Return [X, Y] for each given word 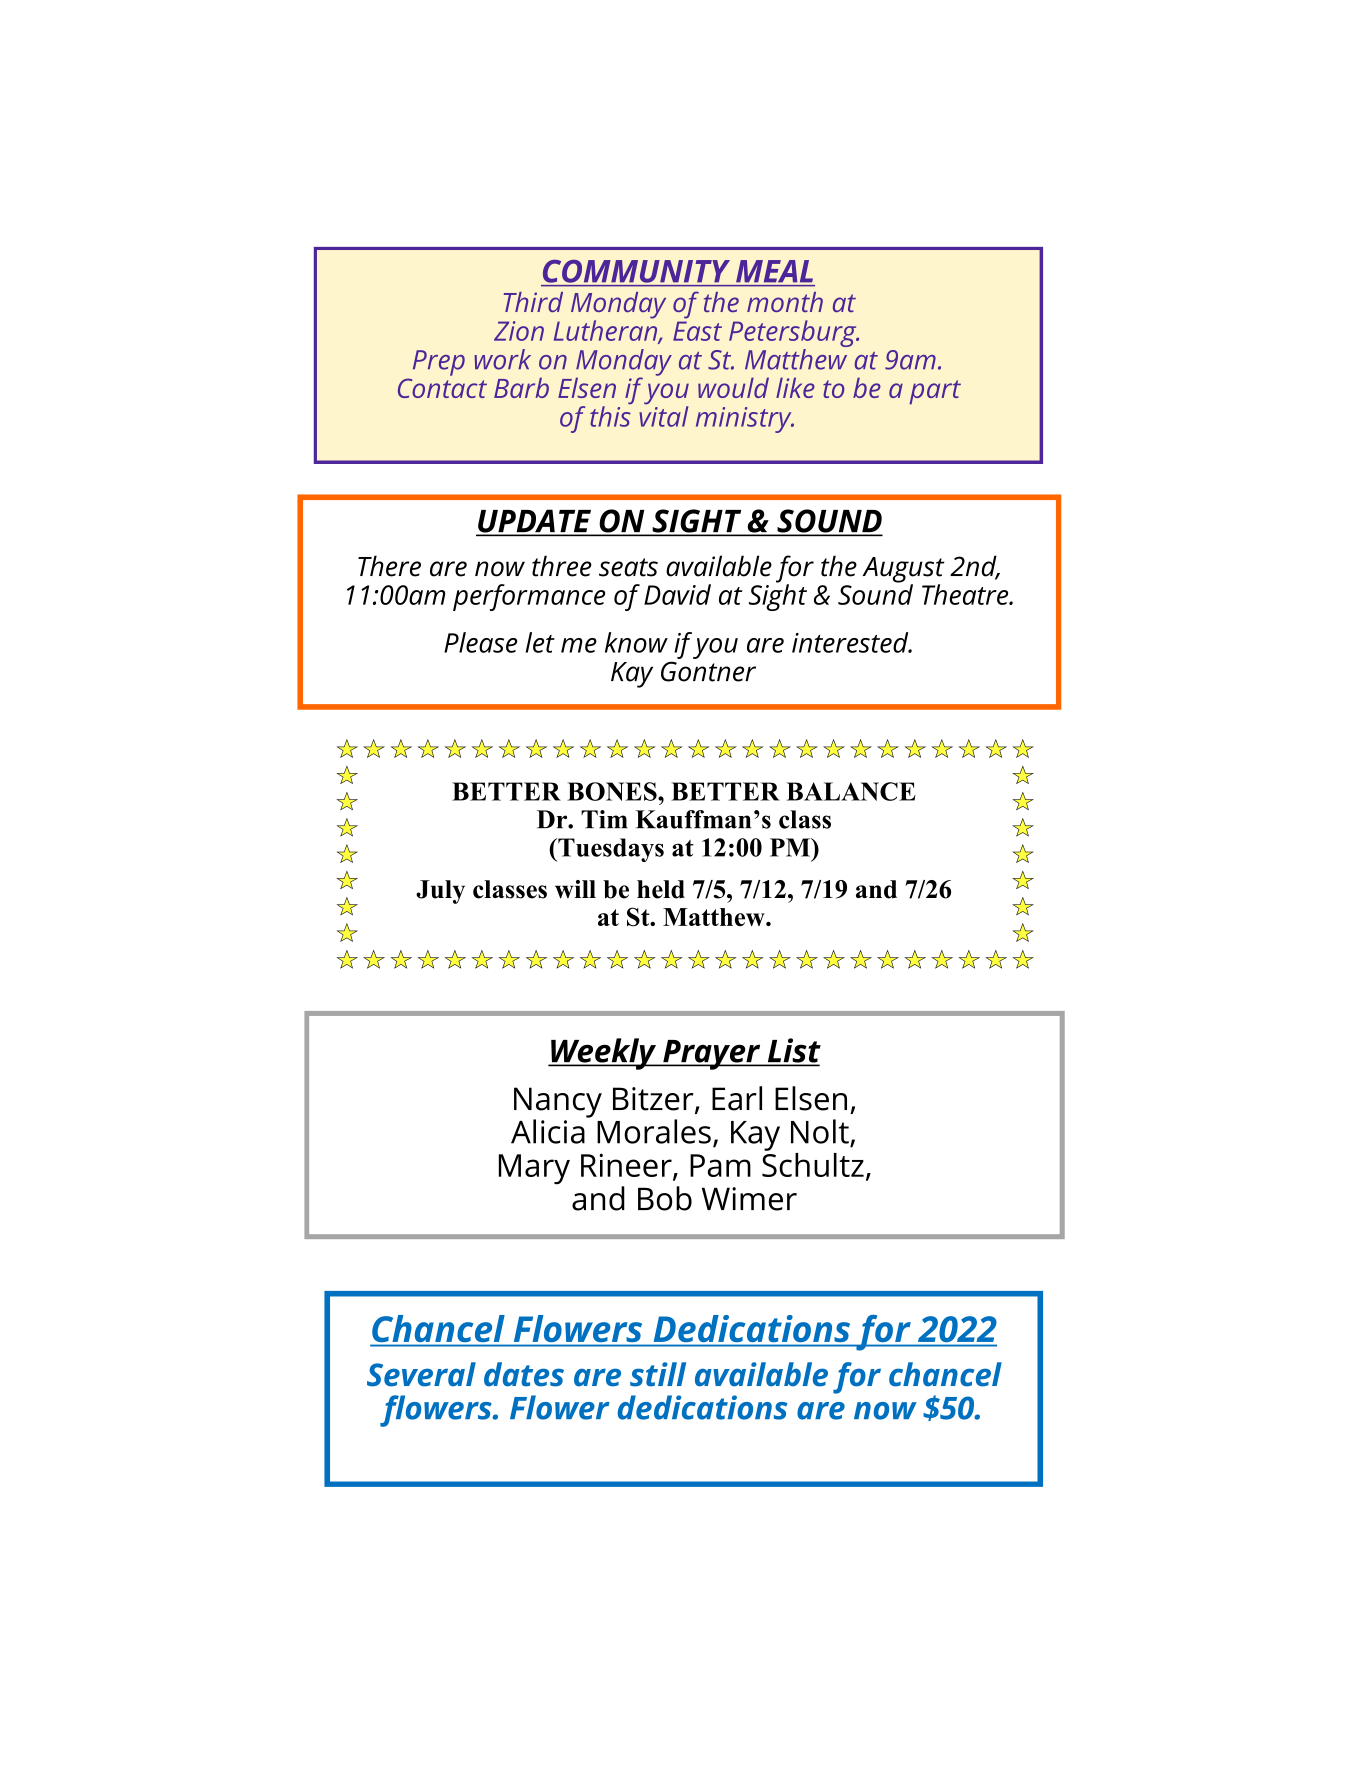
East [697, 331]
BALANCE [851, 791]
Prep [439, 363]
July [440, 892]
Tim [604, 819]
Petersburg [794, 335]
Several [421, 1374]
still [658, 1374]
